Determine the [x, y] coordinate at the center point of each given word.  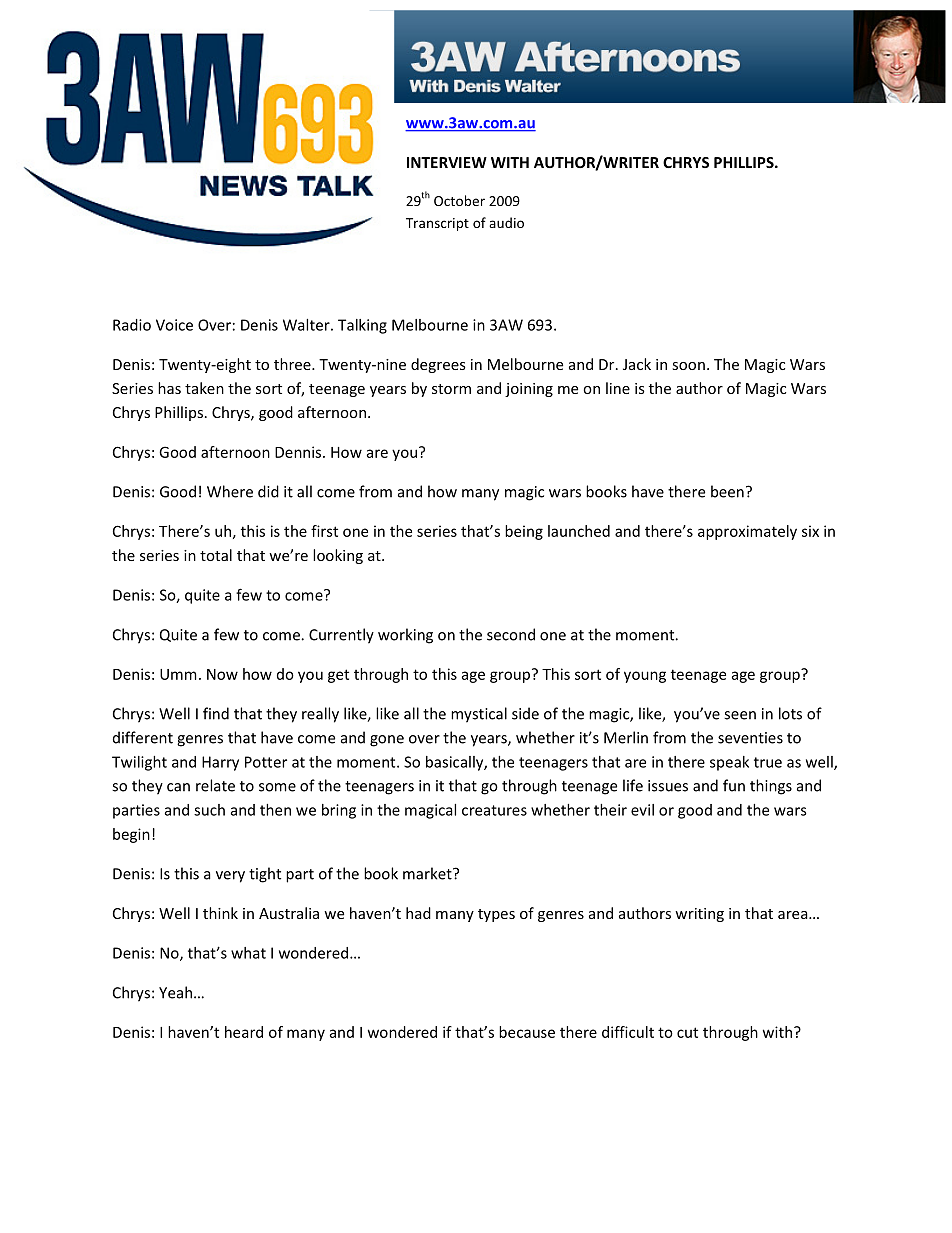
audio [506, 222]
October [459, 200]
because [527, 1032]
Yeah [175, 992]
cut [687, 1032]
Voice [174, 325]
